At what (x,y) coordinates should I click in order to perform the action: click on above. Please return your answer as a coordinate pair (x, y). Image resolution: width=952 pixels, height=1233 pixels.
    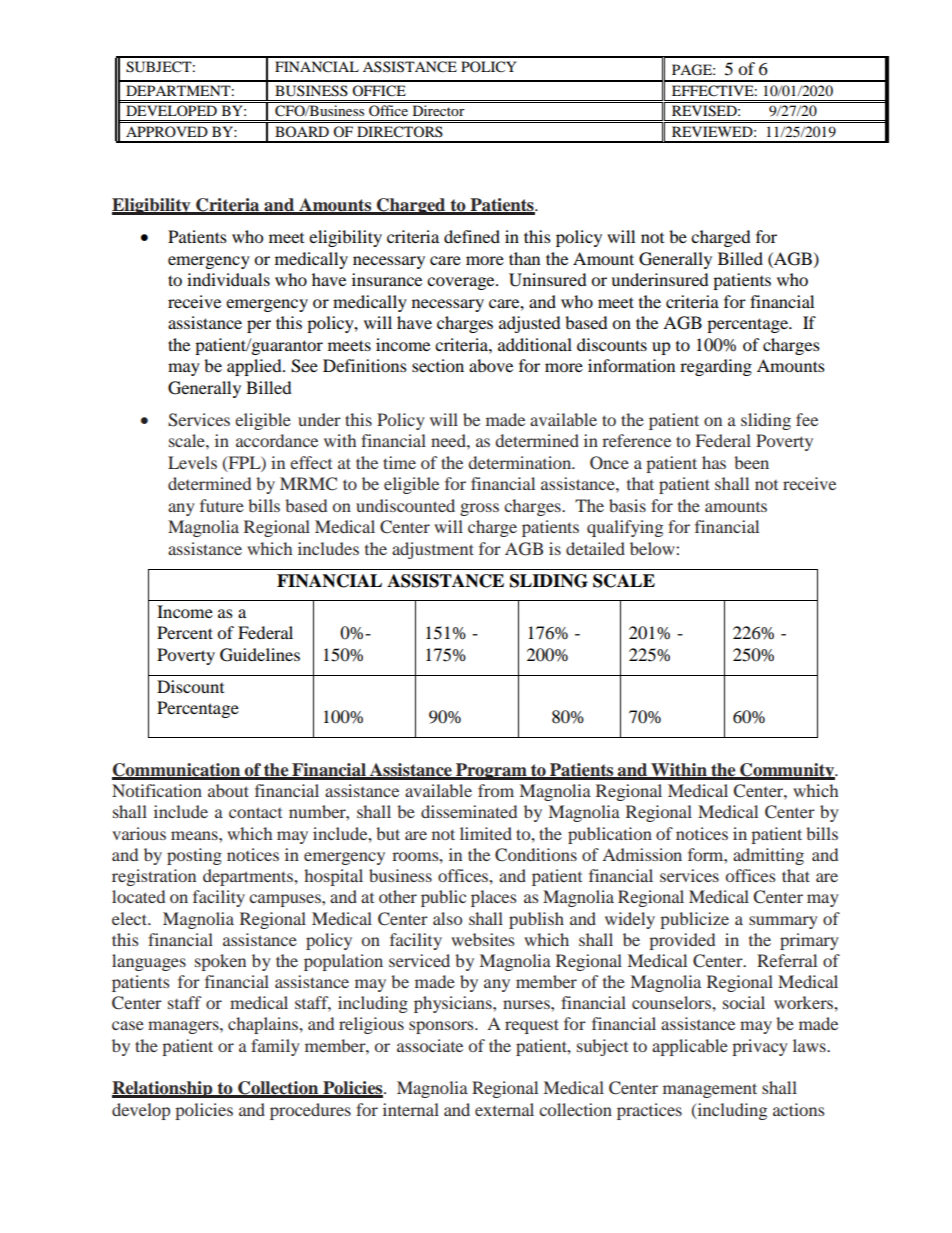
    Looking at the image, I should click on (491, 365).
